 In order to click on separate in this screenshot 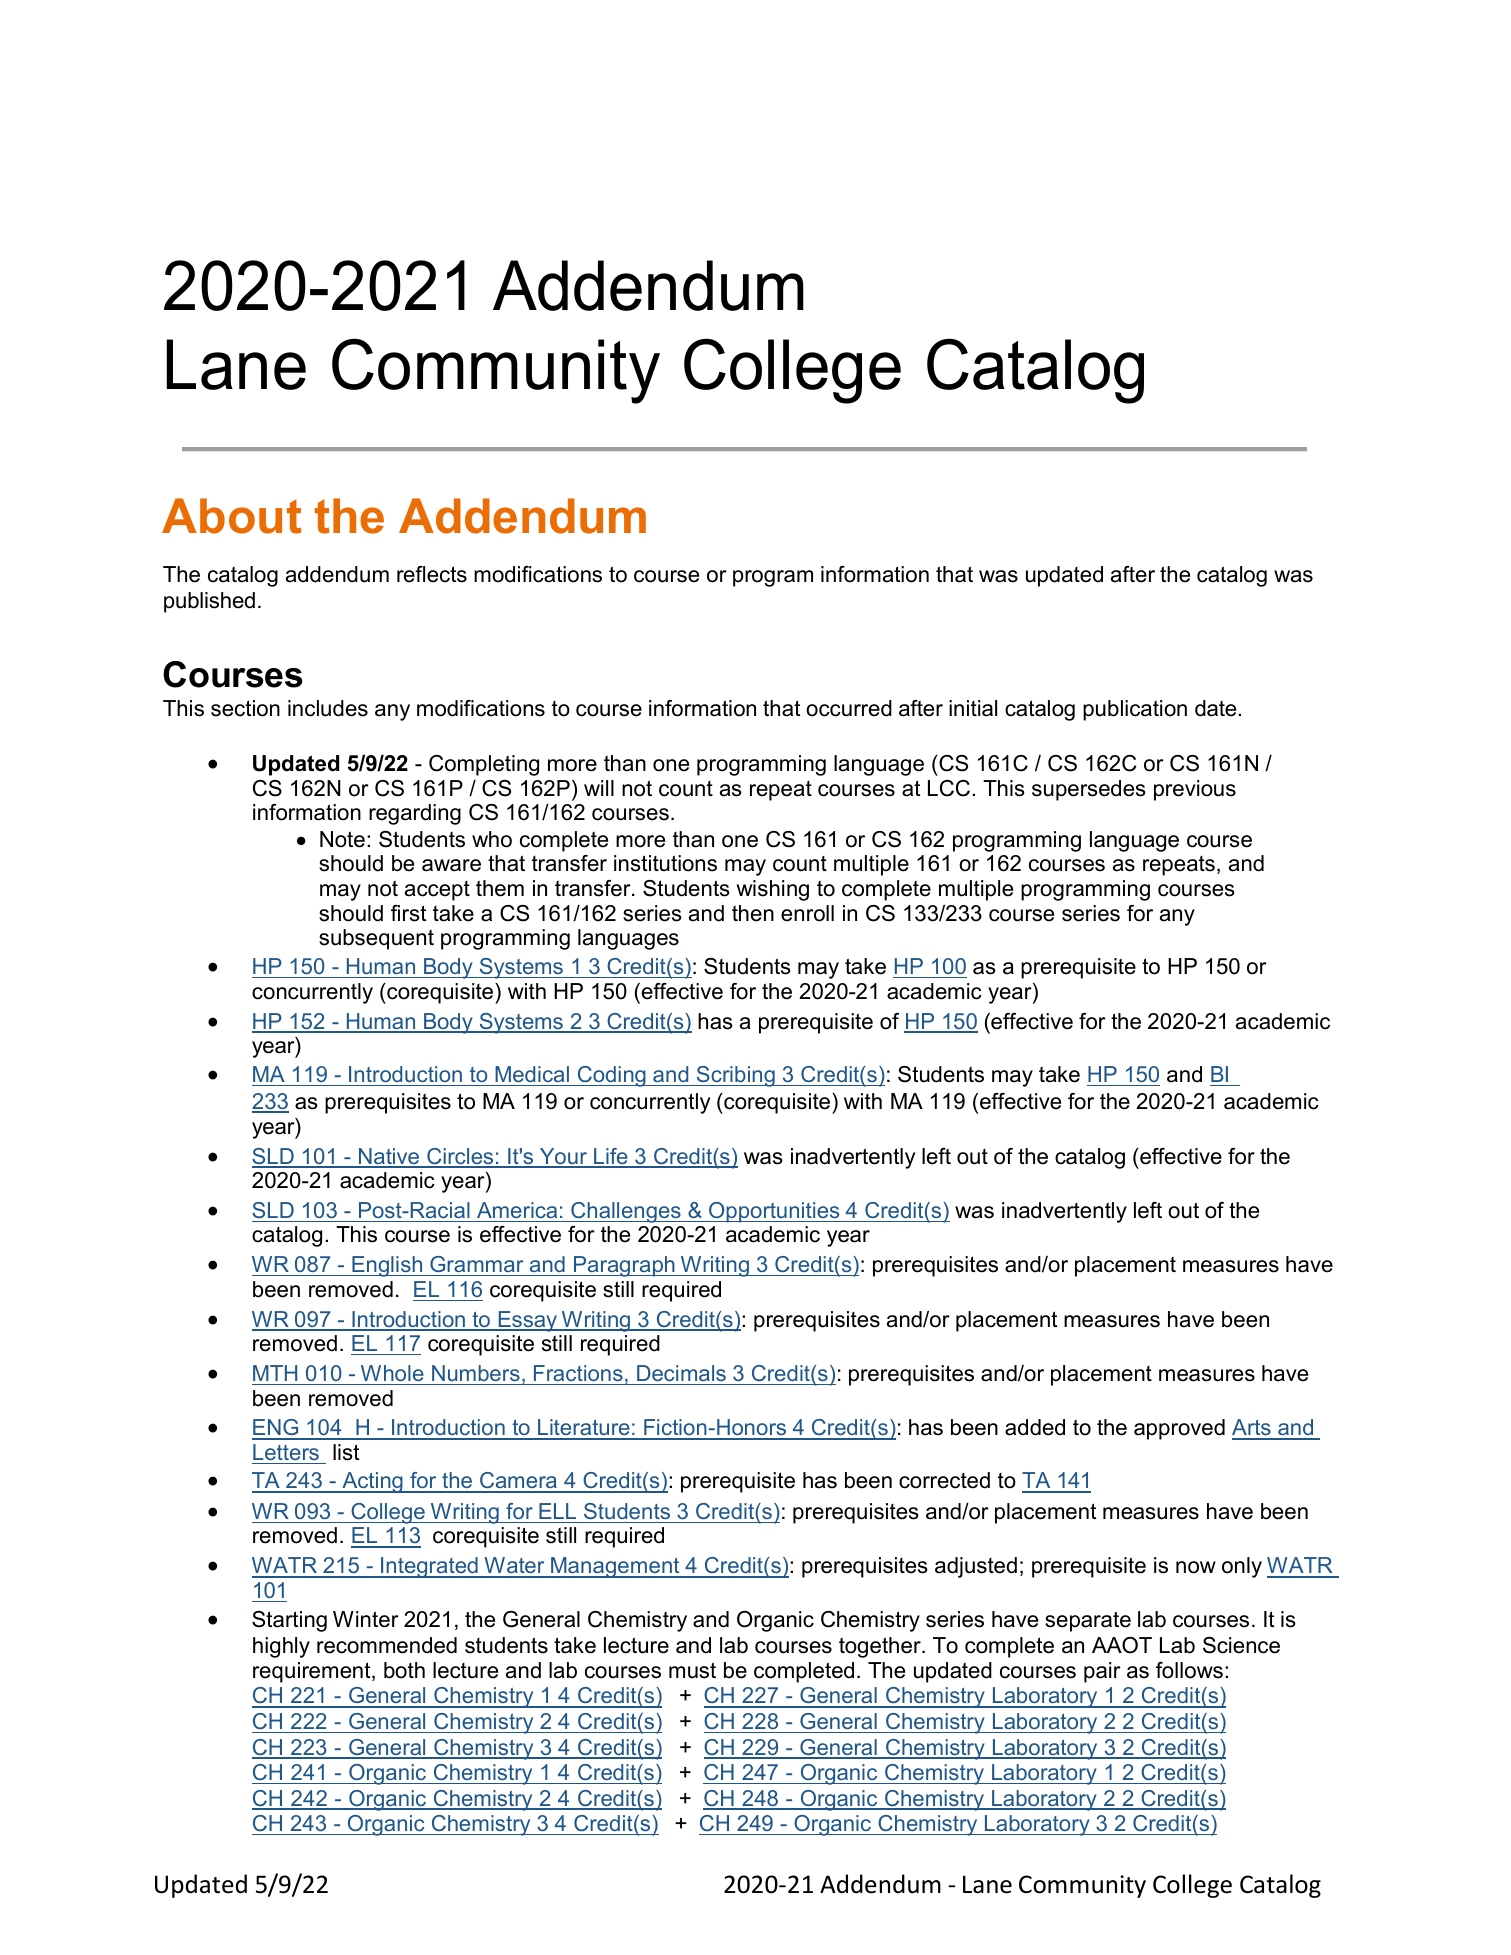, I will do `click(1088, 1621)`.
